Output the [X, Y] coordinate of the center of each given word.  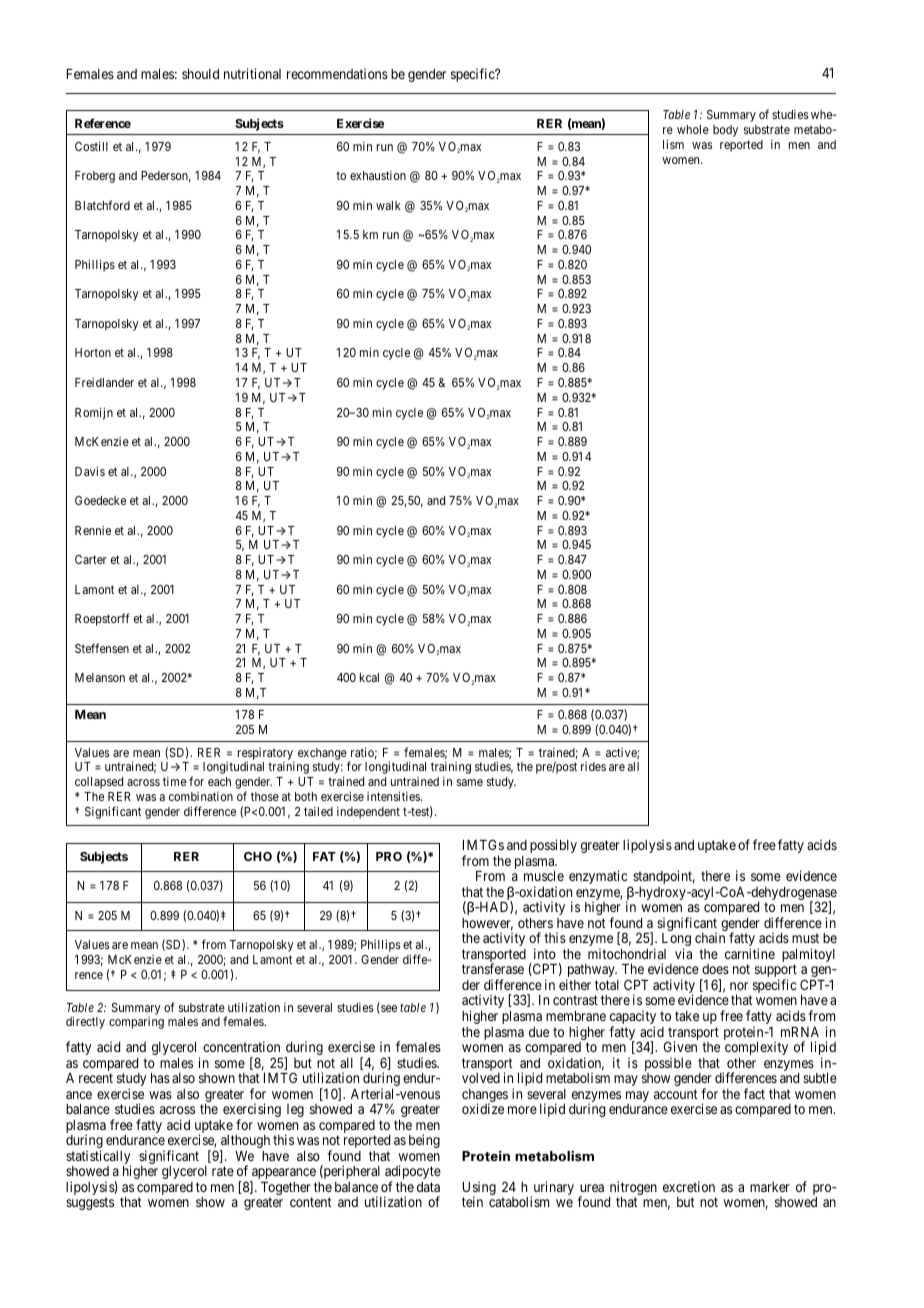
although [244, 1143]
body [725, 131]
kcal [369, 677]
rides [593, 766]
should [200, 74]
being [424, 1141]
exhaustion [378, 175]
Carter [91, 559]
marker [770, 1187]
